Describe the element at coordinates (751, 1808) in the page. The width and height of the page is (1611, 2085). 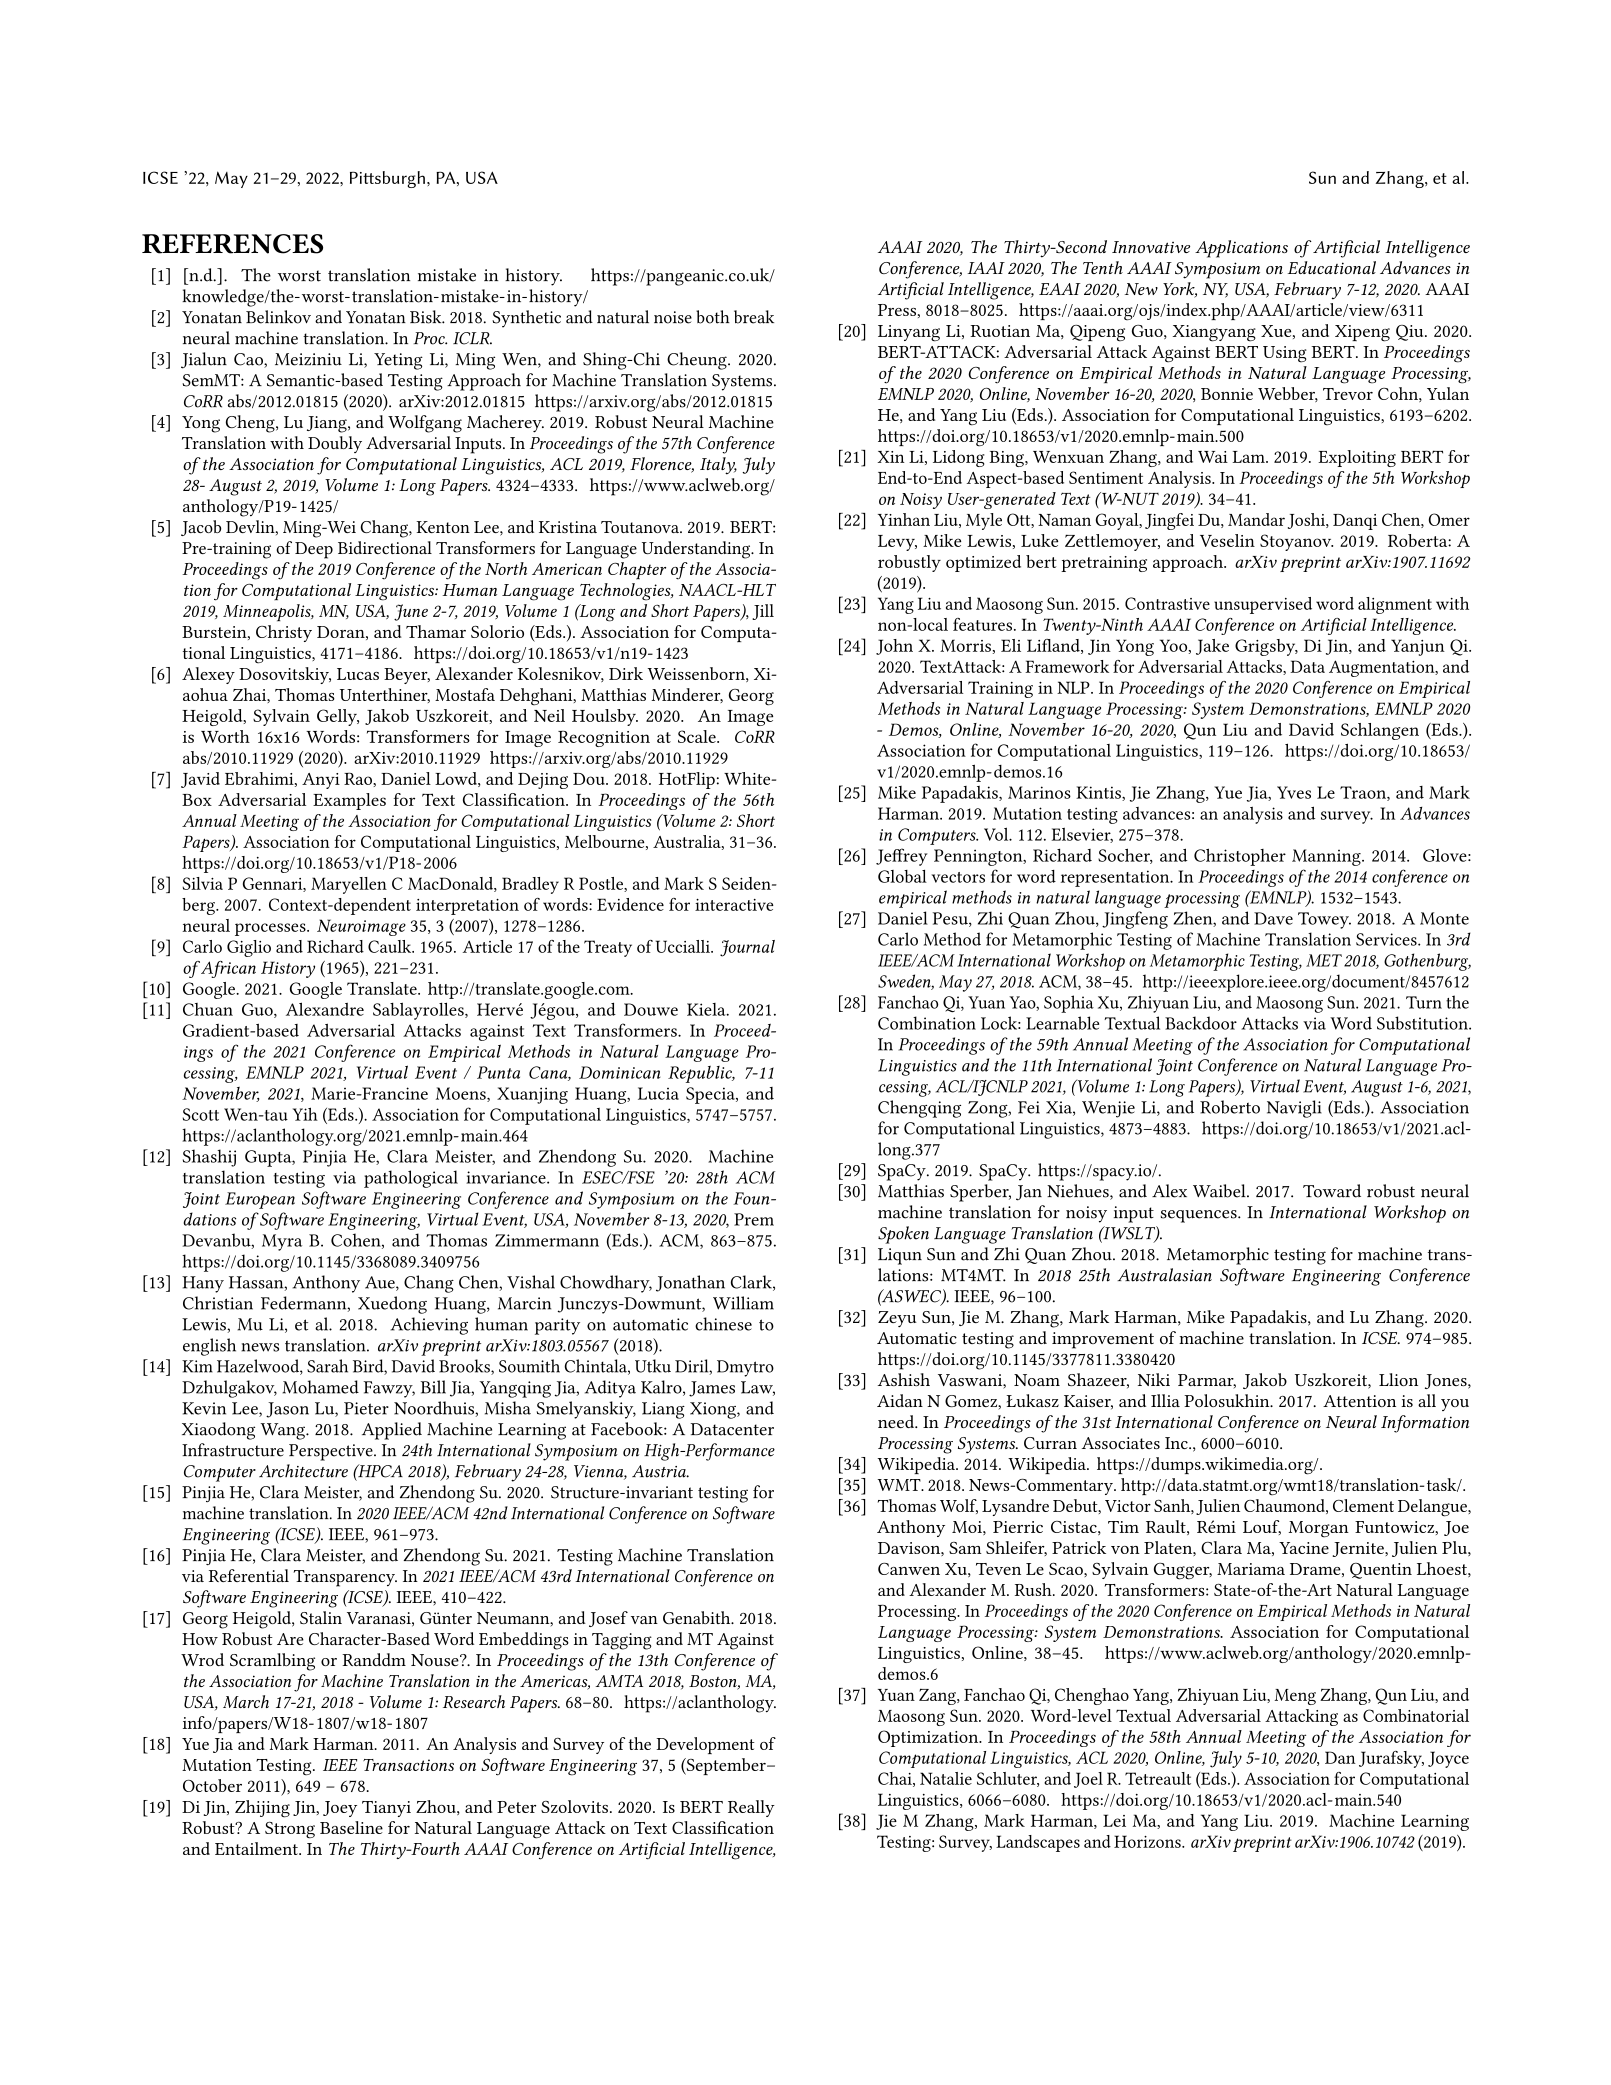
I see `Really` at that location.
